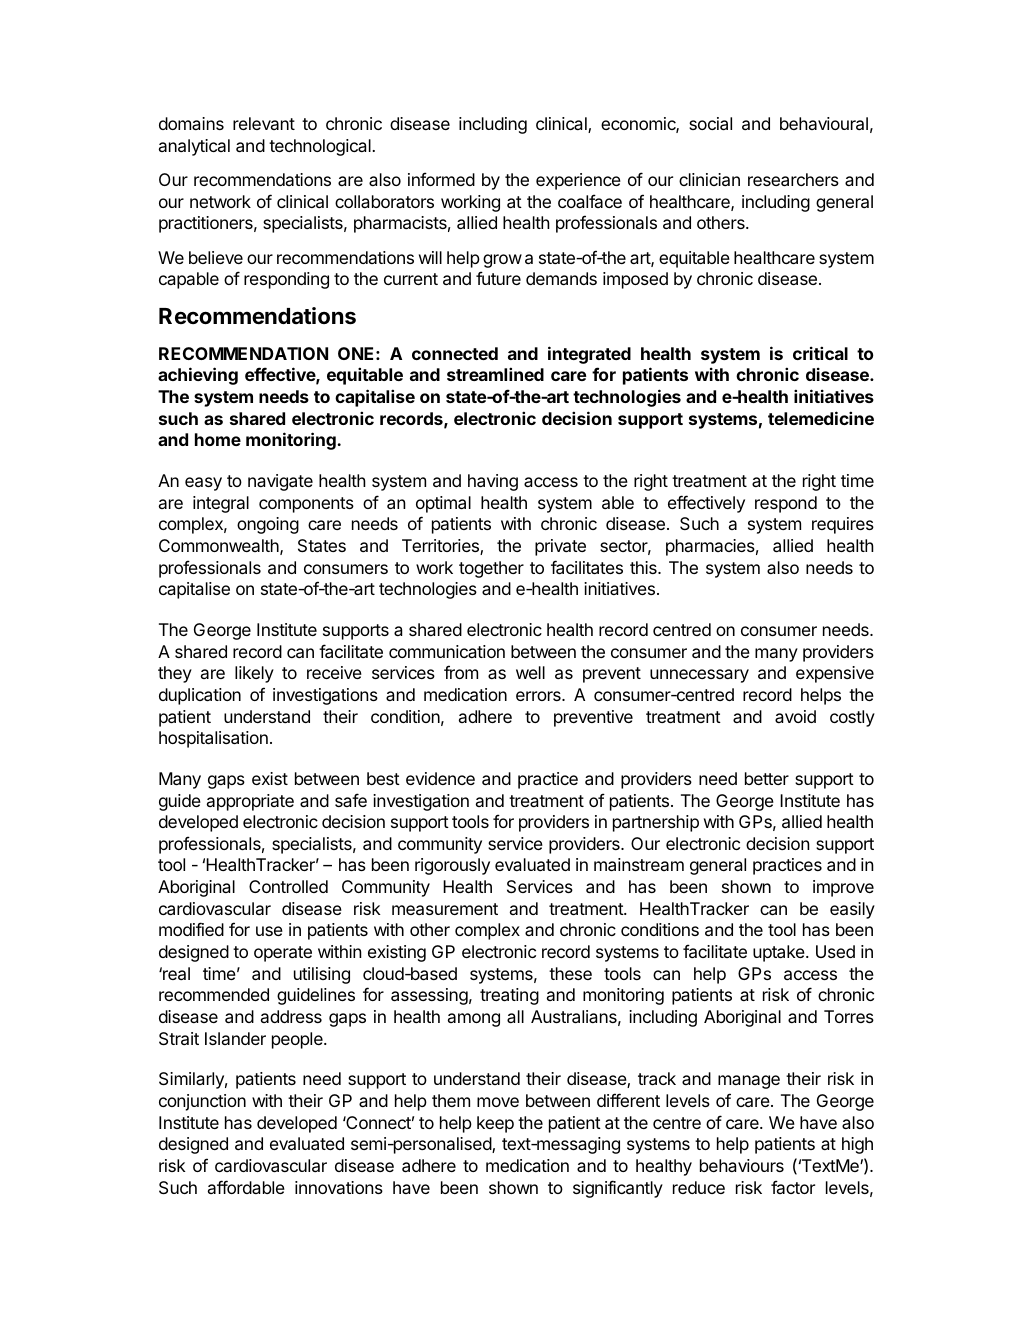 This document has width=1032, height=1335. I want to click on experience, so click(578, 181).
